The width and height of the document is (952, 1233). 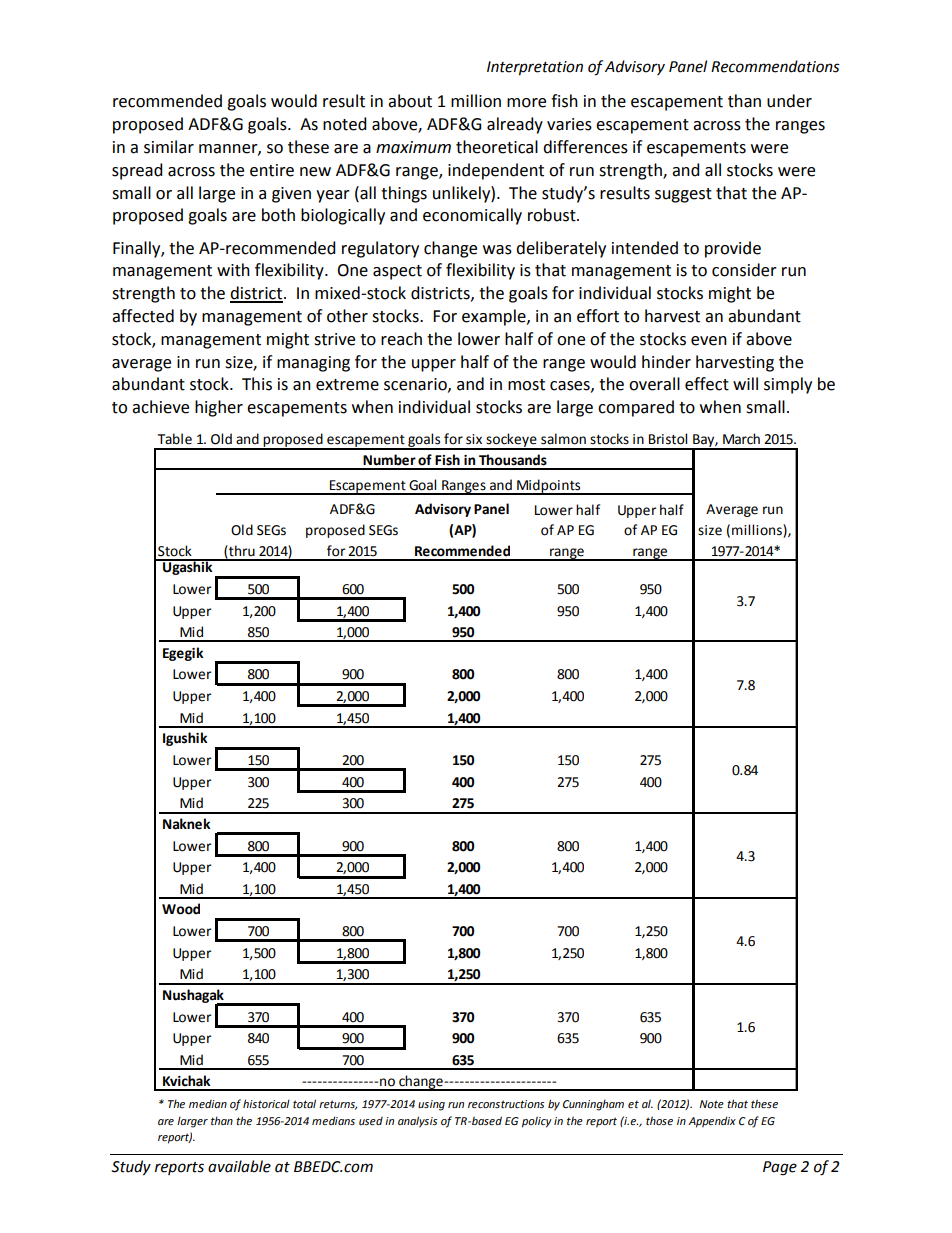 What do you see at coordinates (431, 1105) in the document?
I see `using` at bounding box center [431, 1105].
